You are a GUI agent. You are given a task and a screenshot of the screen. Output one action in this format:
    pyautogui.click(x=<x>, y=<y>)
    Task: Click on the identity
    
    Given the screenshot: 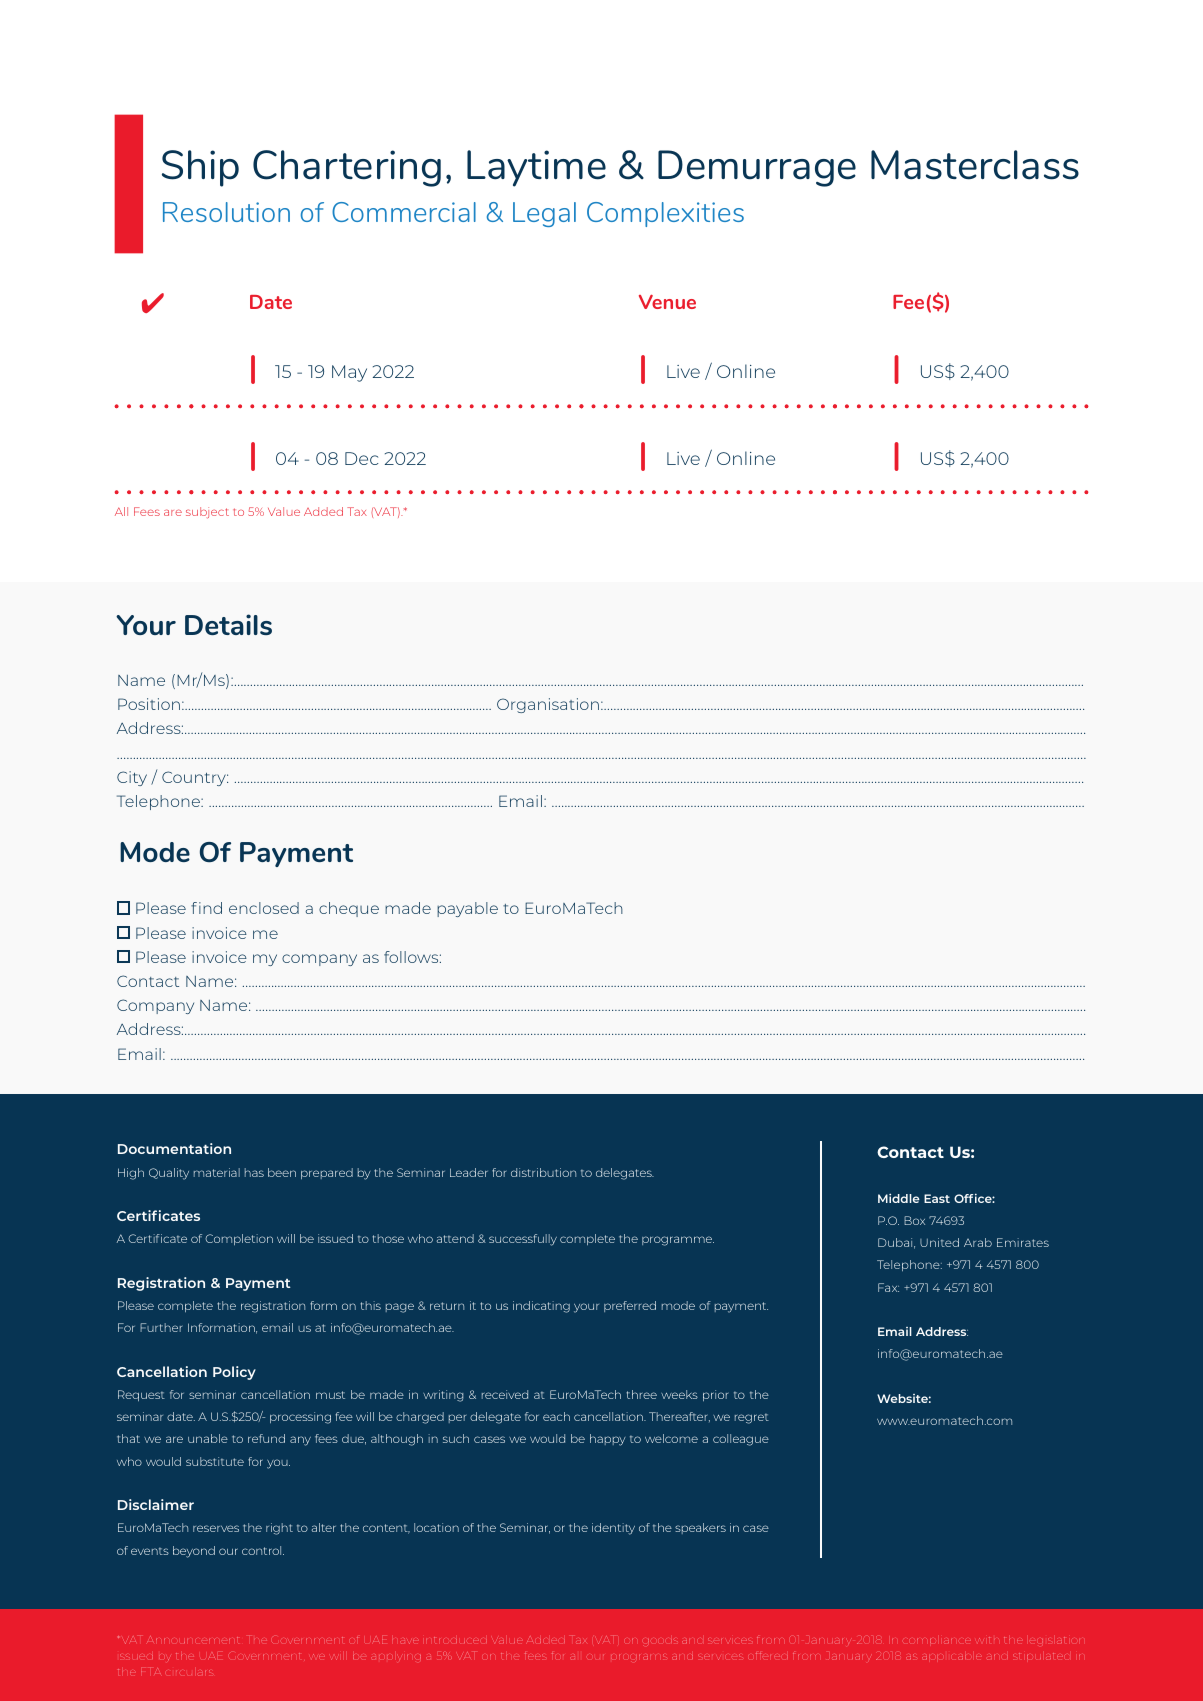 What is the action you would take?
    pyautogui.click(x=613, y=1529)
